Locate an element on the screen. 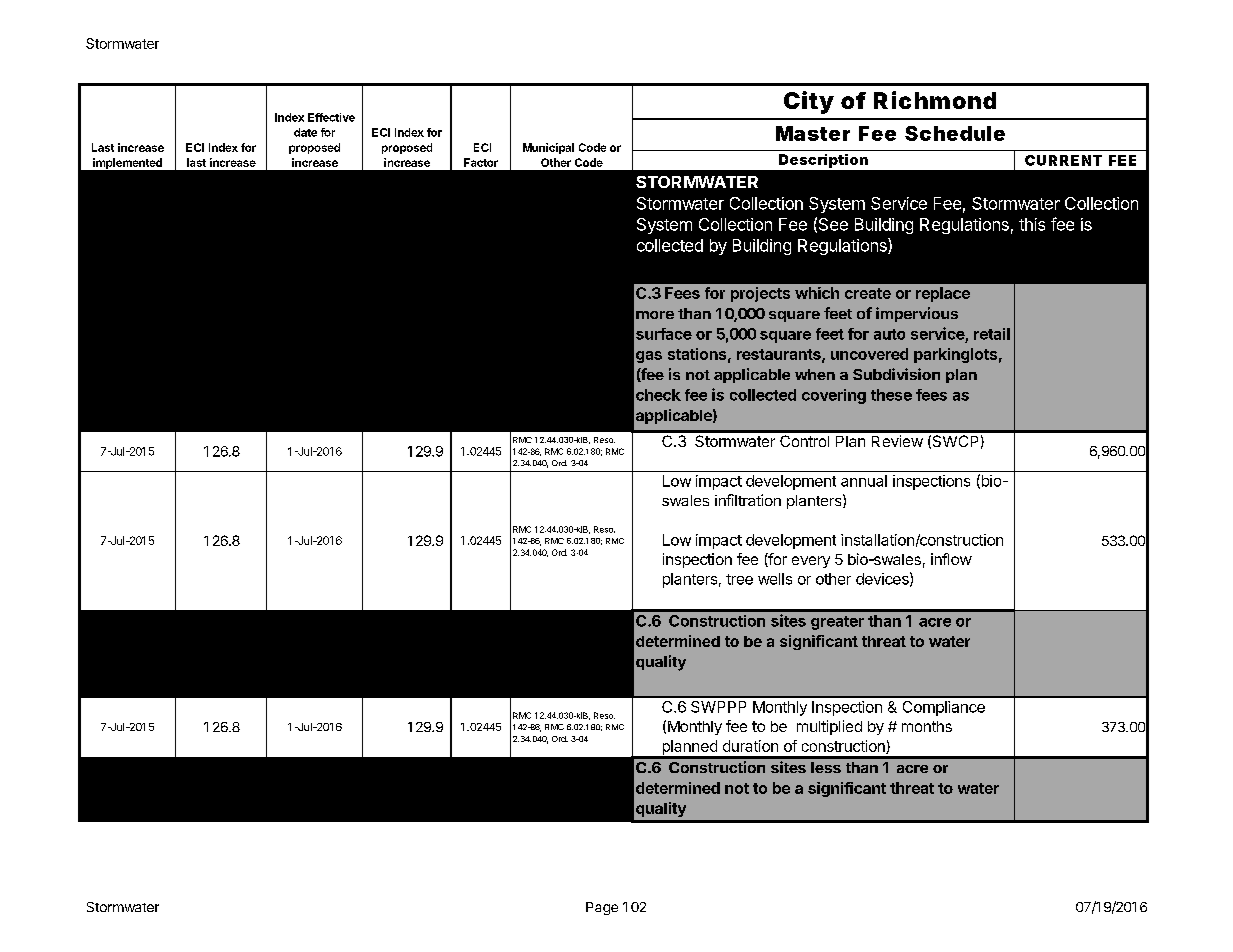  gas is located at coordinates (649, 357).
